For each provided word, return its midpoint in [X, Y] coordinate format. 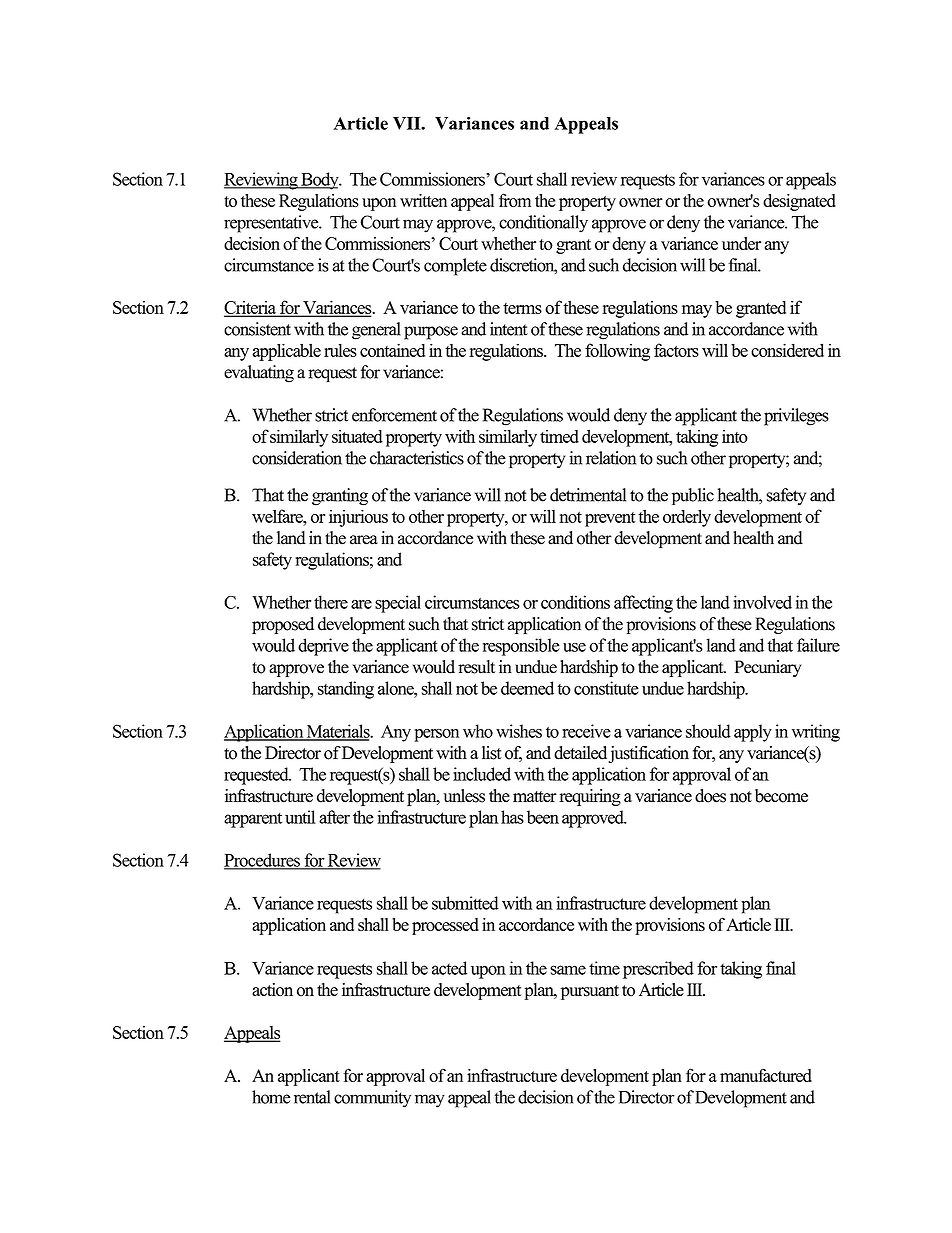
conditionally [543, 224]
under [741, 243]
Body [320, 181]
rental [312, 1097]
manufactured [766, 1075]
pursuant [590, 992]
